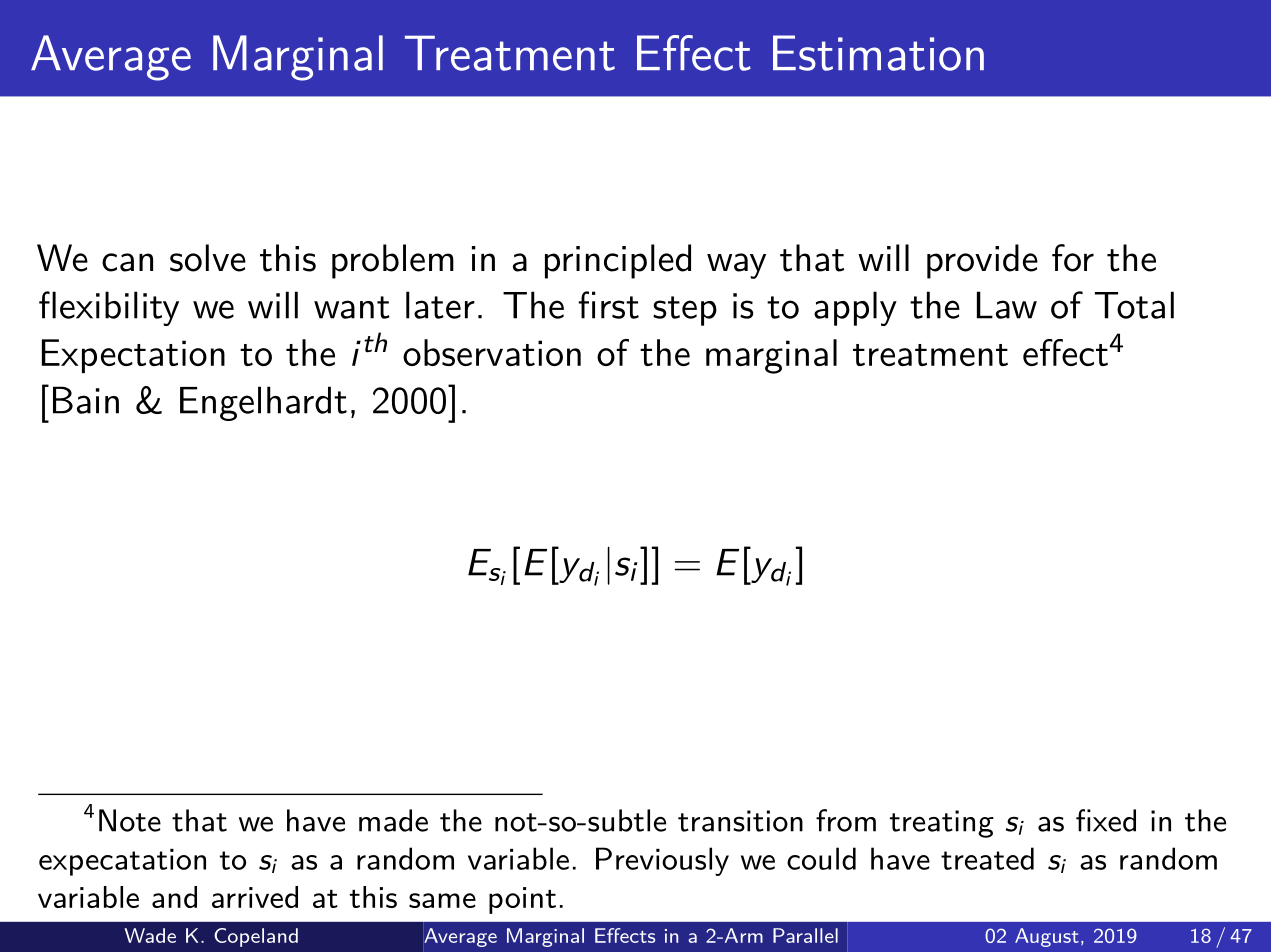 This screenshot has height=952, width=1271. What do you see at coordinates (492, 352) in the screenshot?
I see `observation` at bounding box center [492, 352].
